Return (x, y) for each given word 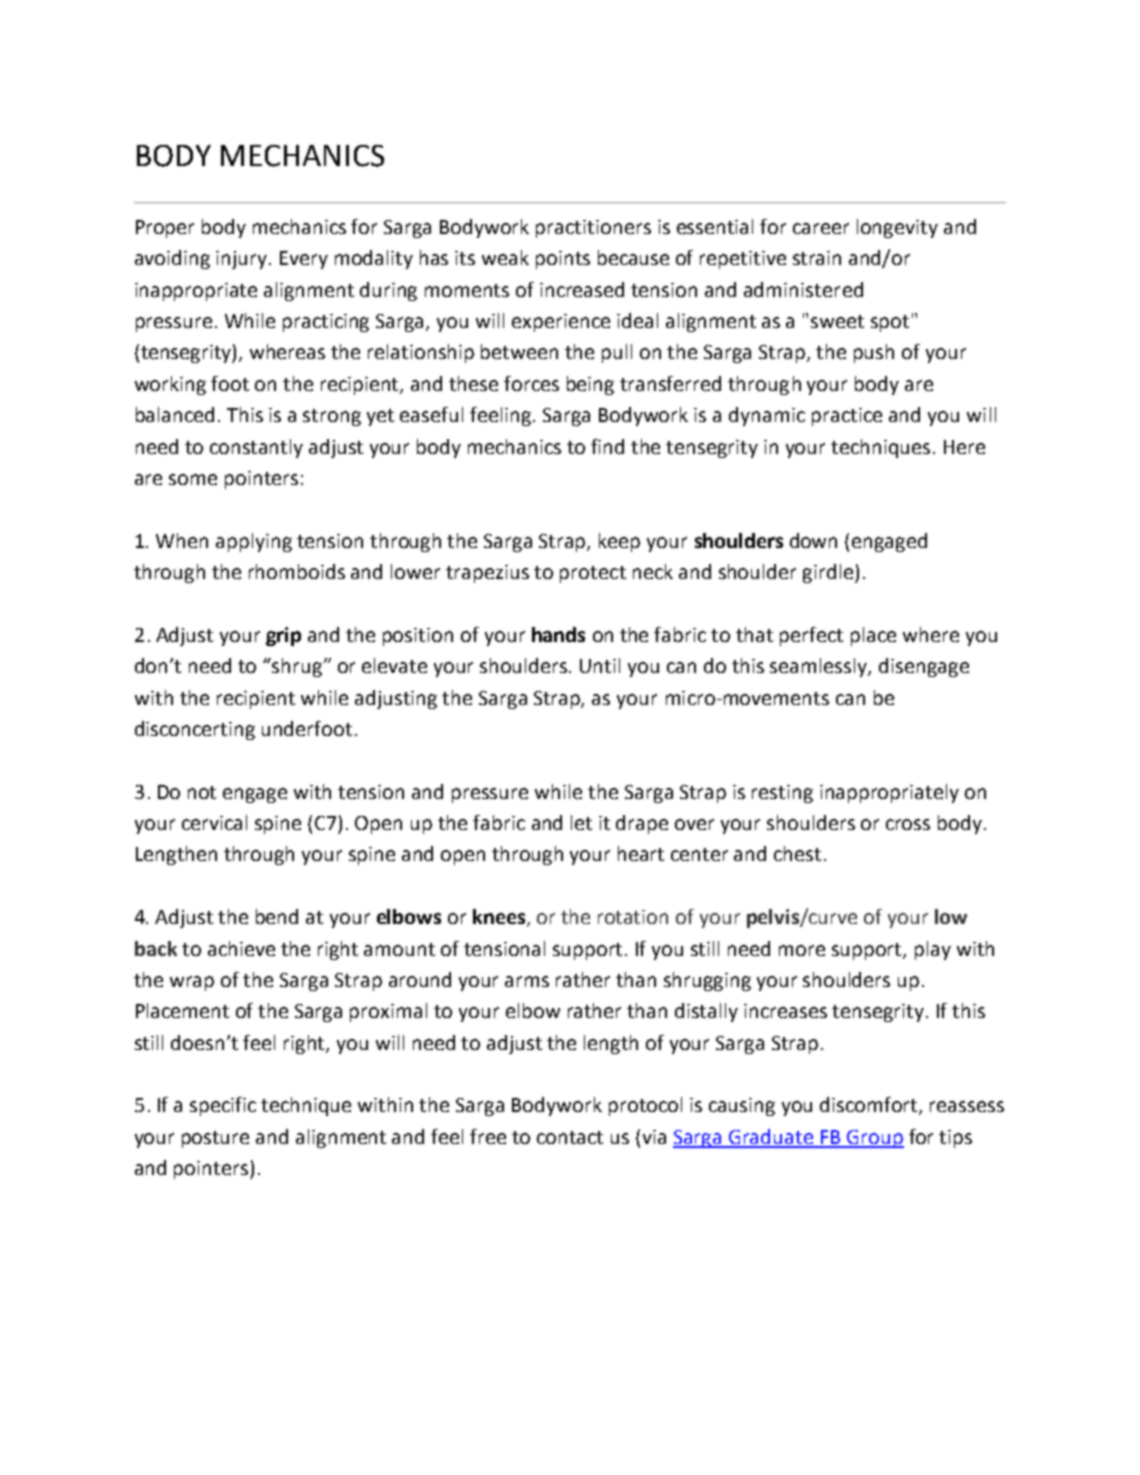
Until (600, 665)
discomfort (870, 1106)
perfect (811, 636)
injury (243, 260)
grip (283, 636)
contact (570, 1137)
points (563, 260)
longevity (897, 228)
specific (223, 1106)
